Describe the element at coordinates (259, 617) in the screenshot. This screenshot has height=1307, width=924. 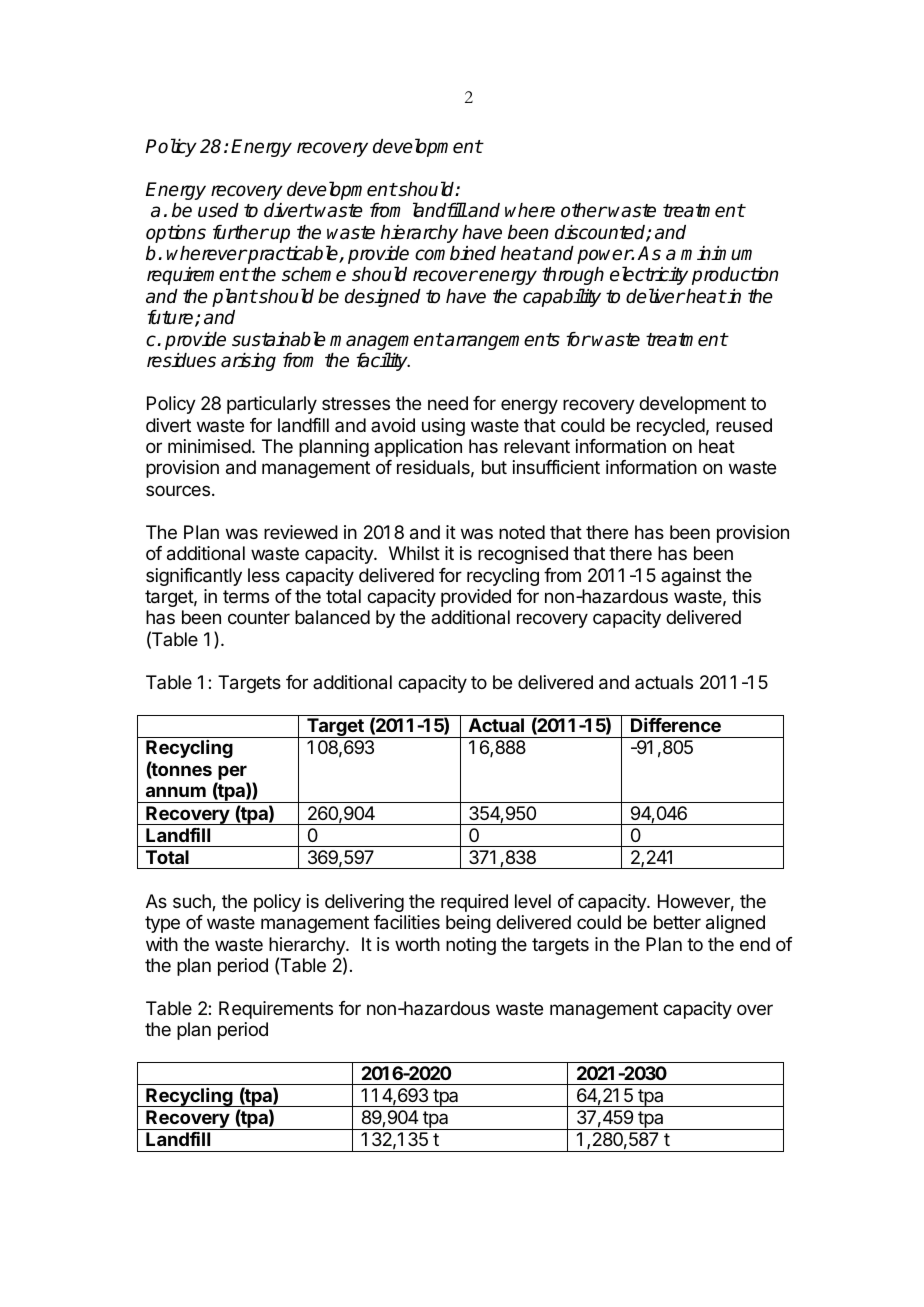
I see `counter` at that location.
